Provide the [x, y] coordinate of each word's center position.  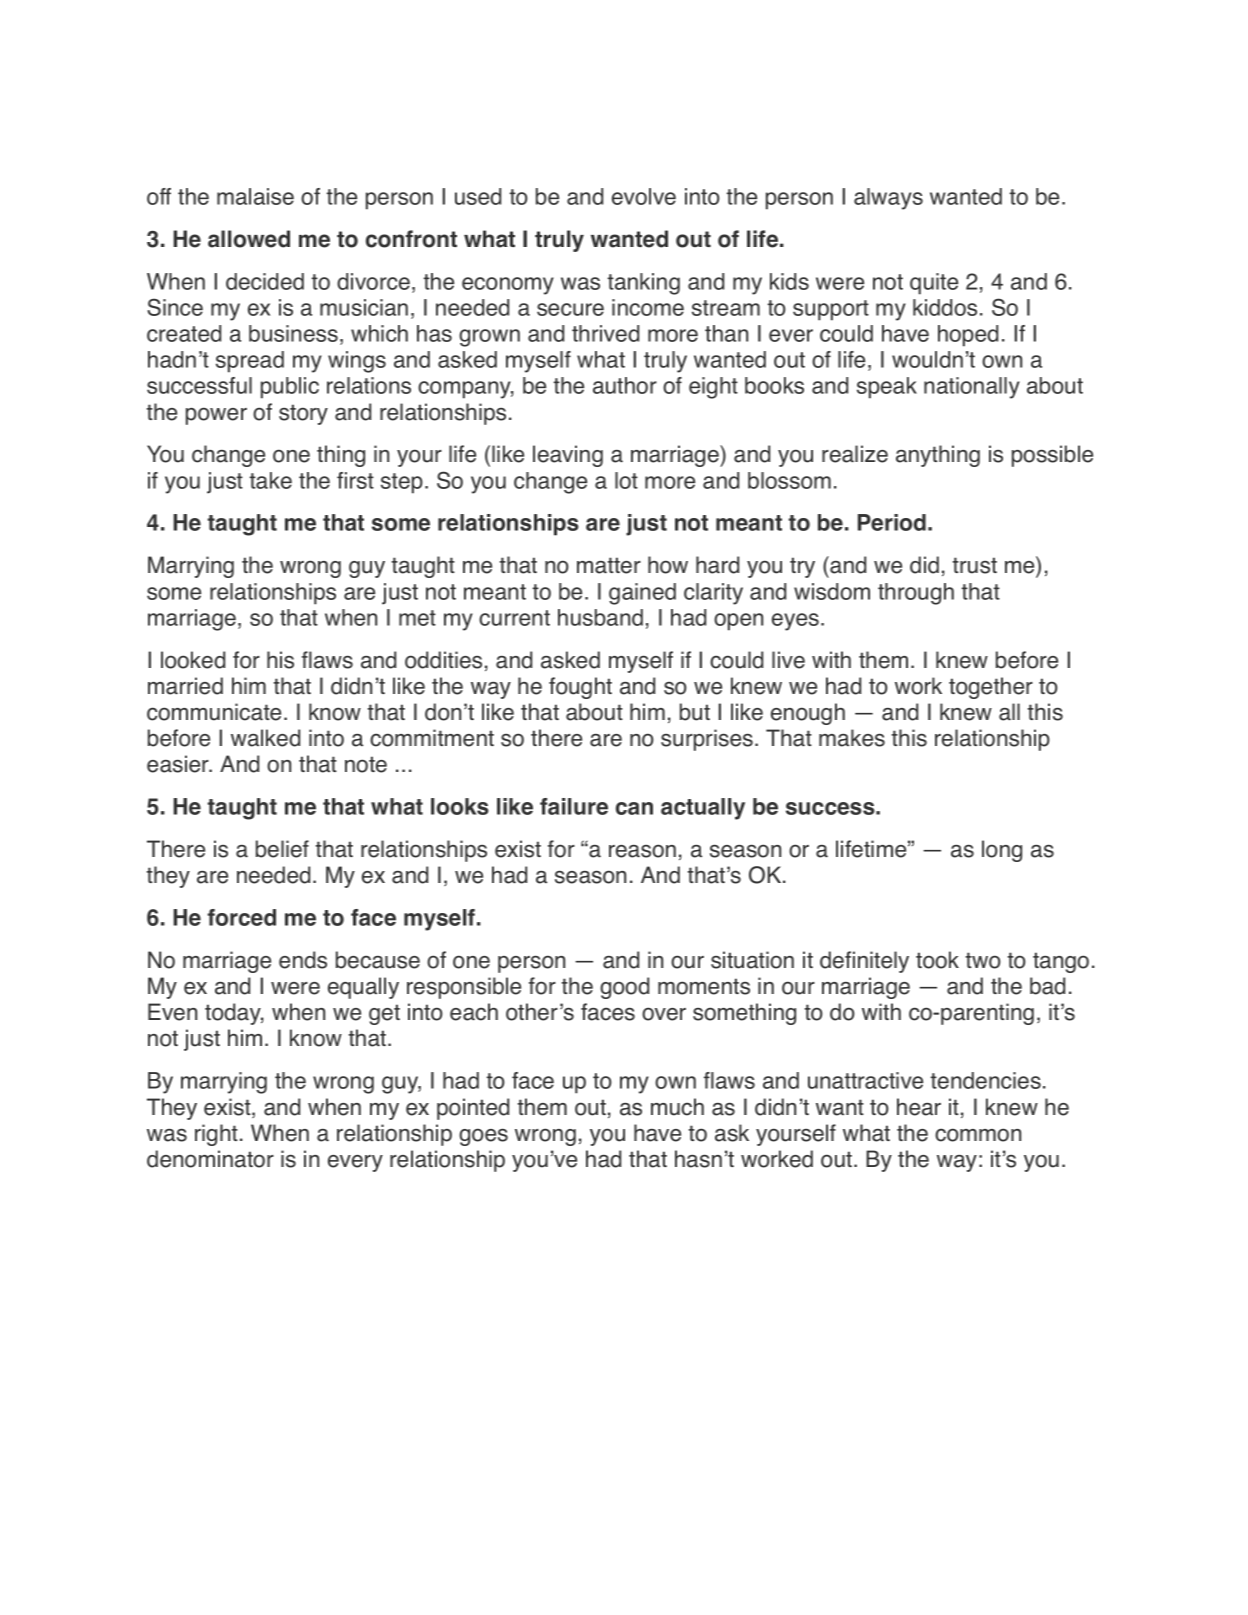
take [270, 480]
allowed [249, 239]
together [991, 688]
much [677, 1107]
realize [855, 454]
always [888, 199]
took [937, 960]
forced [241, 917]
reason [642, 851]
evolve [644, 196]
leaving [568, 456]
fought [580, 688]
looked [193, 660]
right [216, 1135]
